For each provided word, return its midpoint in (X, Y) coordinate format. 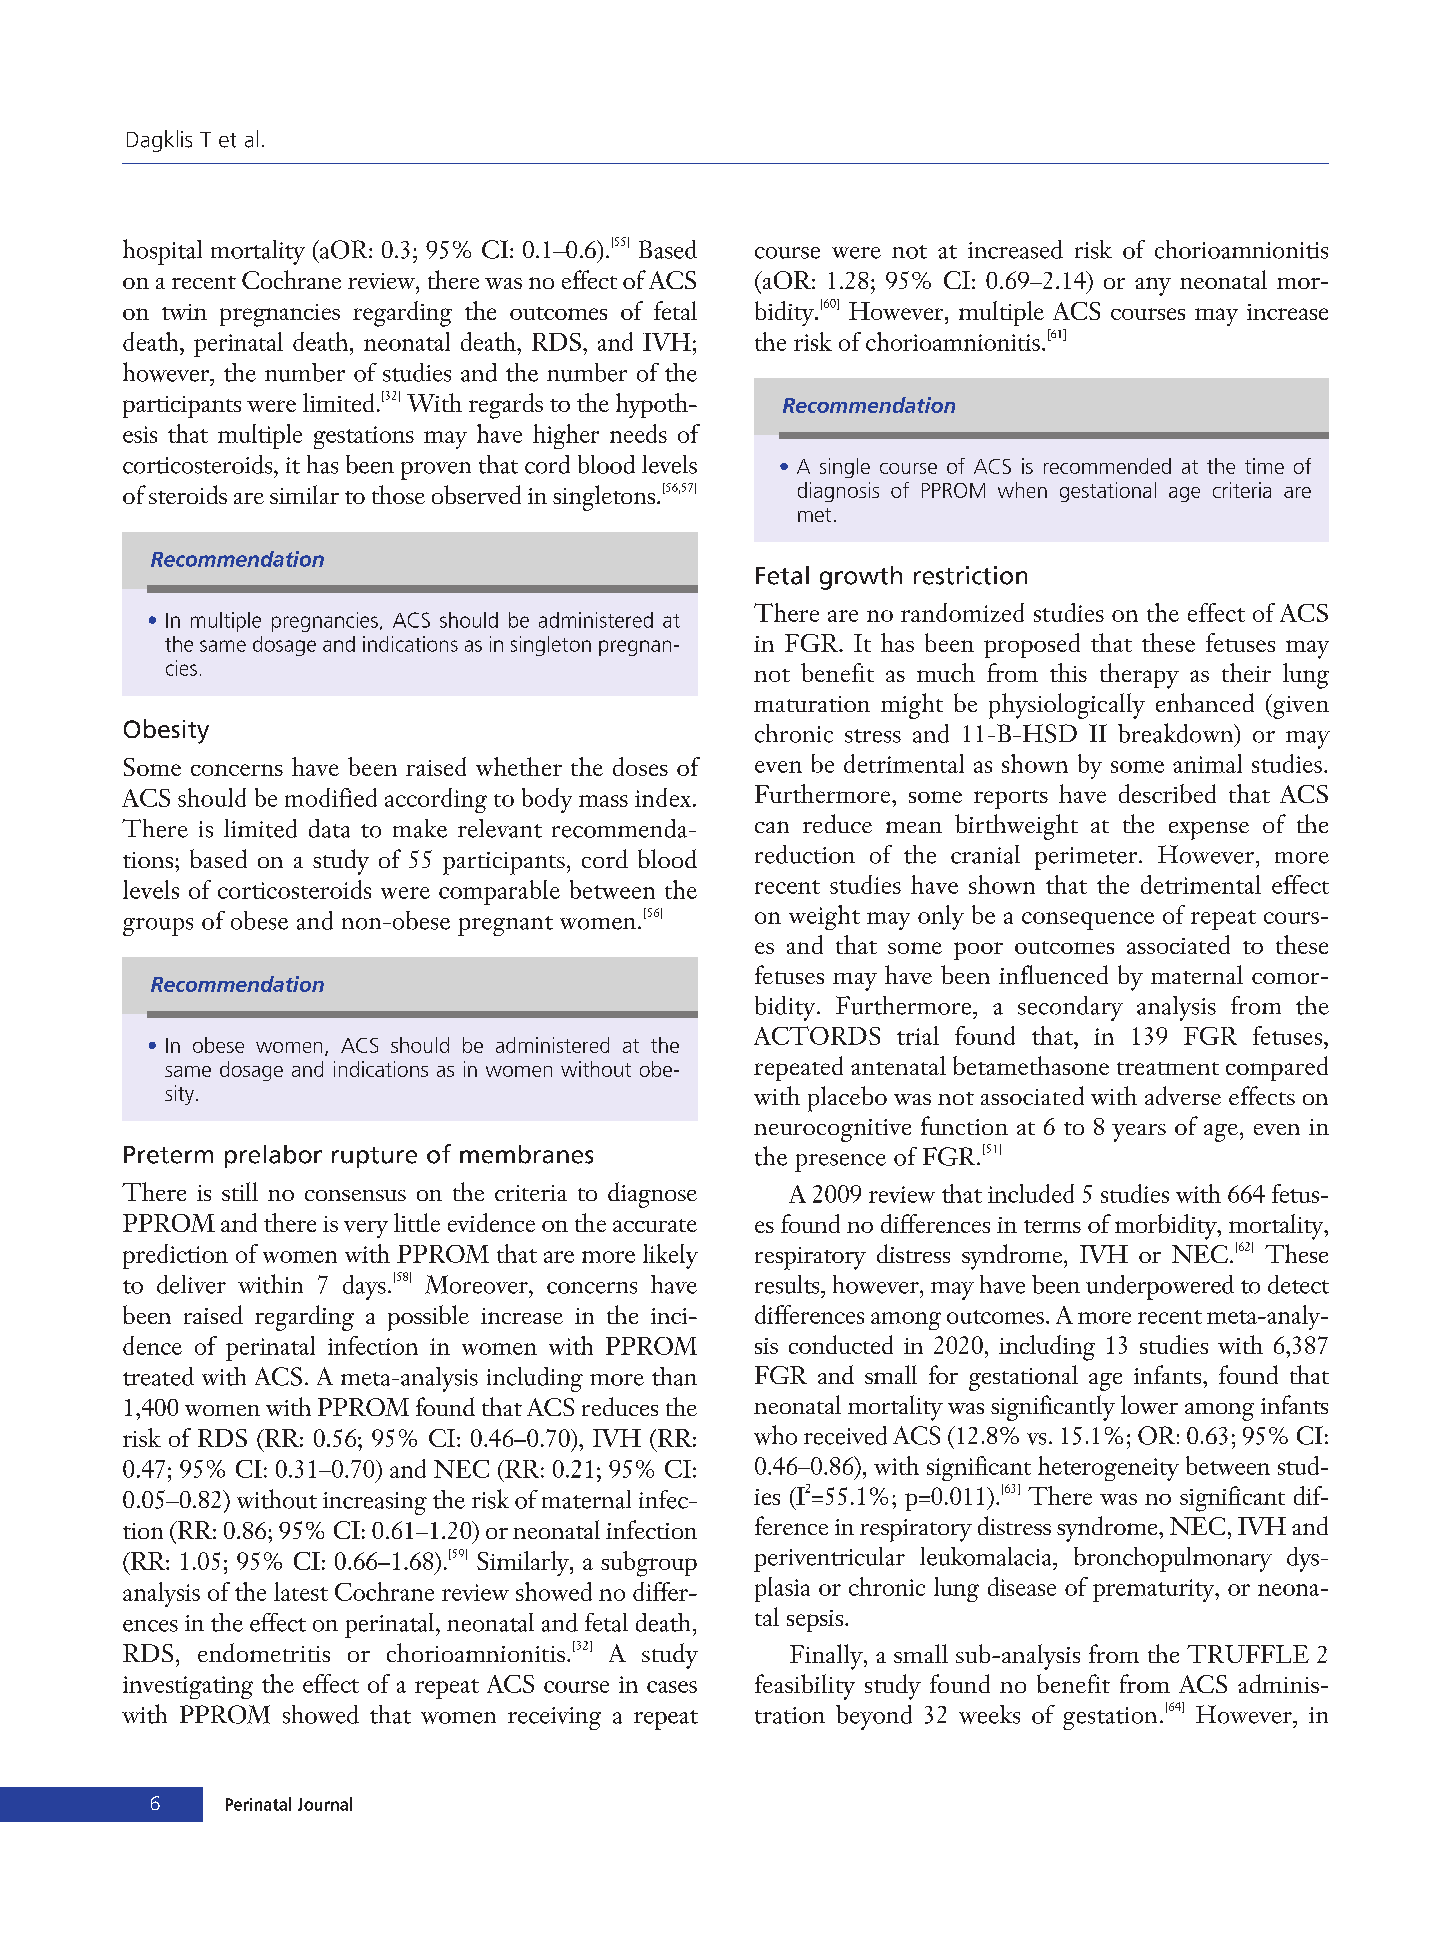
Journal (325, 1804)
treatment (1168, 1068)
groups (158, 927)
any (1153, 286)
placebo (847, 1099)
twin (184, 312)
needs (638, 433)
